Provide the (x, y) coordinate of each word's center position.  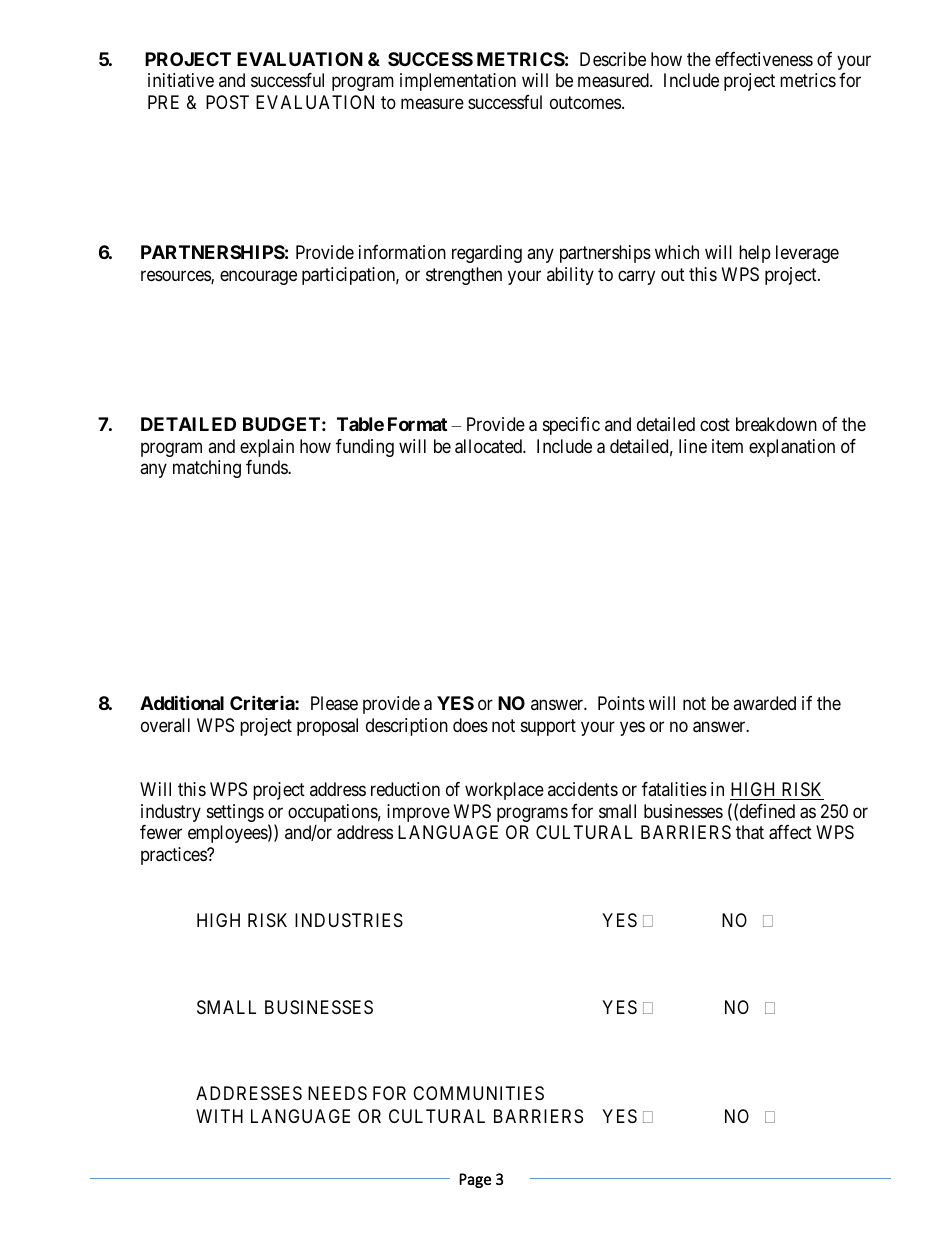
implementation (458, 82)
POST (227, 102)
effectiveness (764, 59)
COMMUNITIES (478, 1093)
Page (475, 1180)
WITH (219, 1116)
